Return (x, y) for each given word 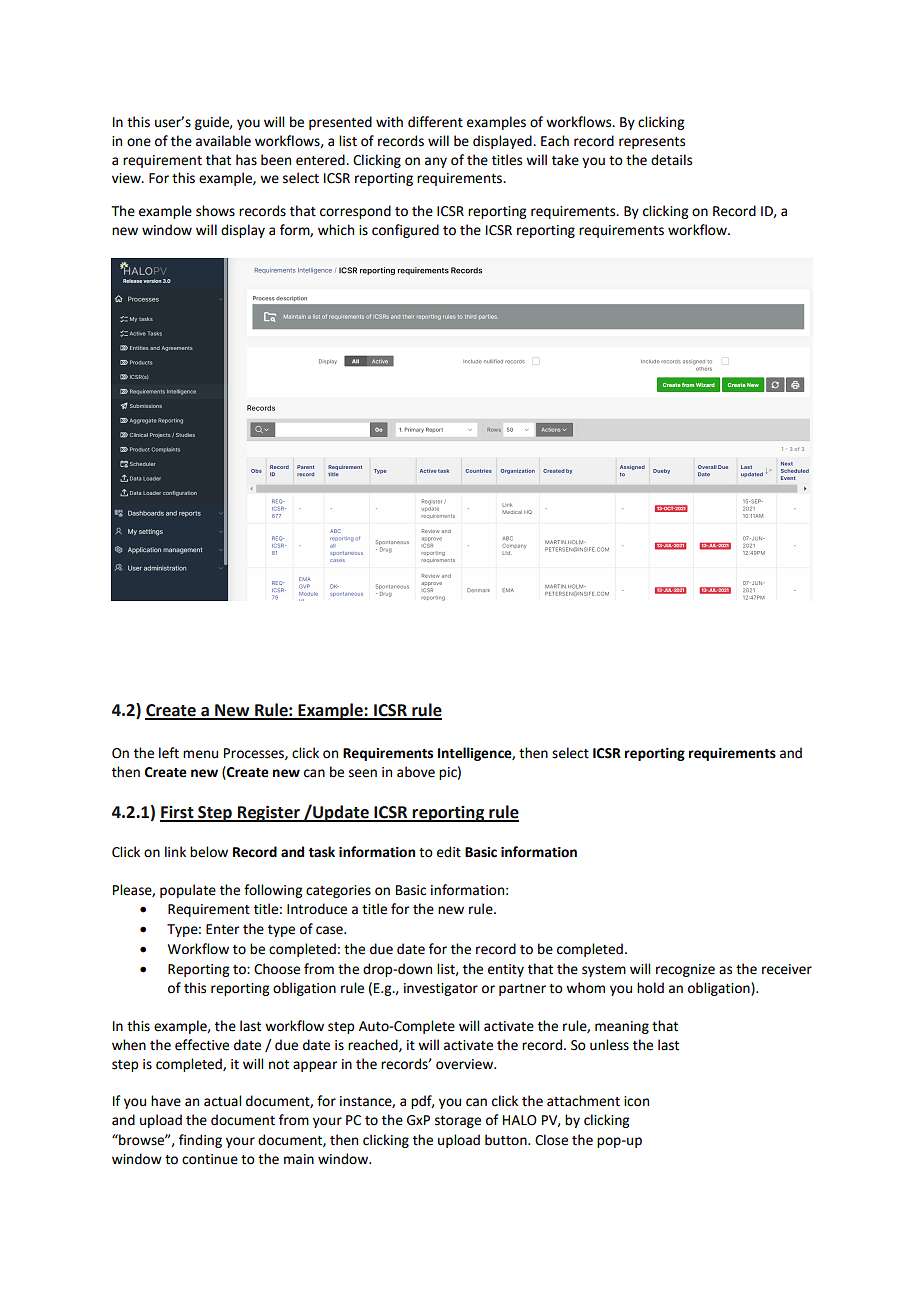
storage (458, 1122)
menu (200, 754)
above (416, 772)
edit (449, 852)
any (436, 162)
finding (200, 1141)
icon (636, 1101)
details (671, 160)
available (223, 141)
